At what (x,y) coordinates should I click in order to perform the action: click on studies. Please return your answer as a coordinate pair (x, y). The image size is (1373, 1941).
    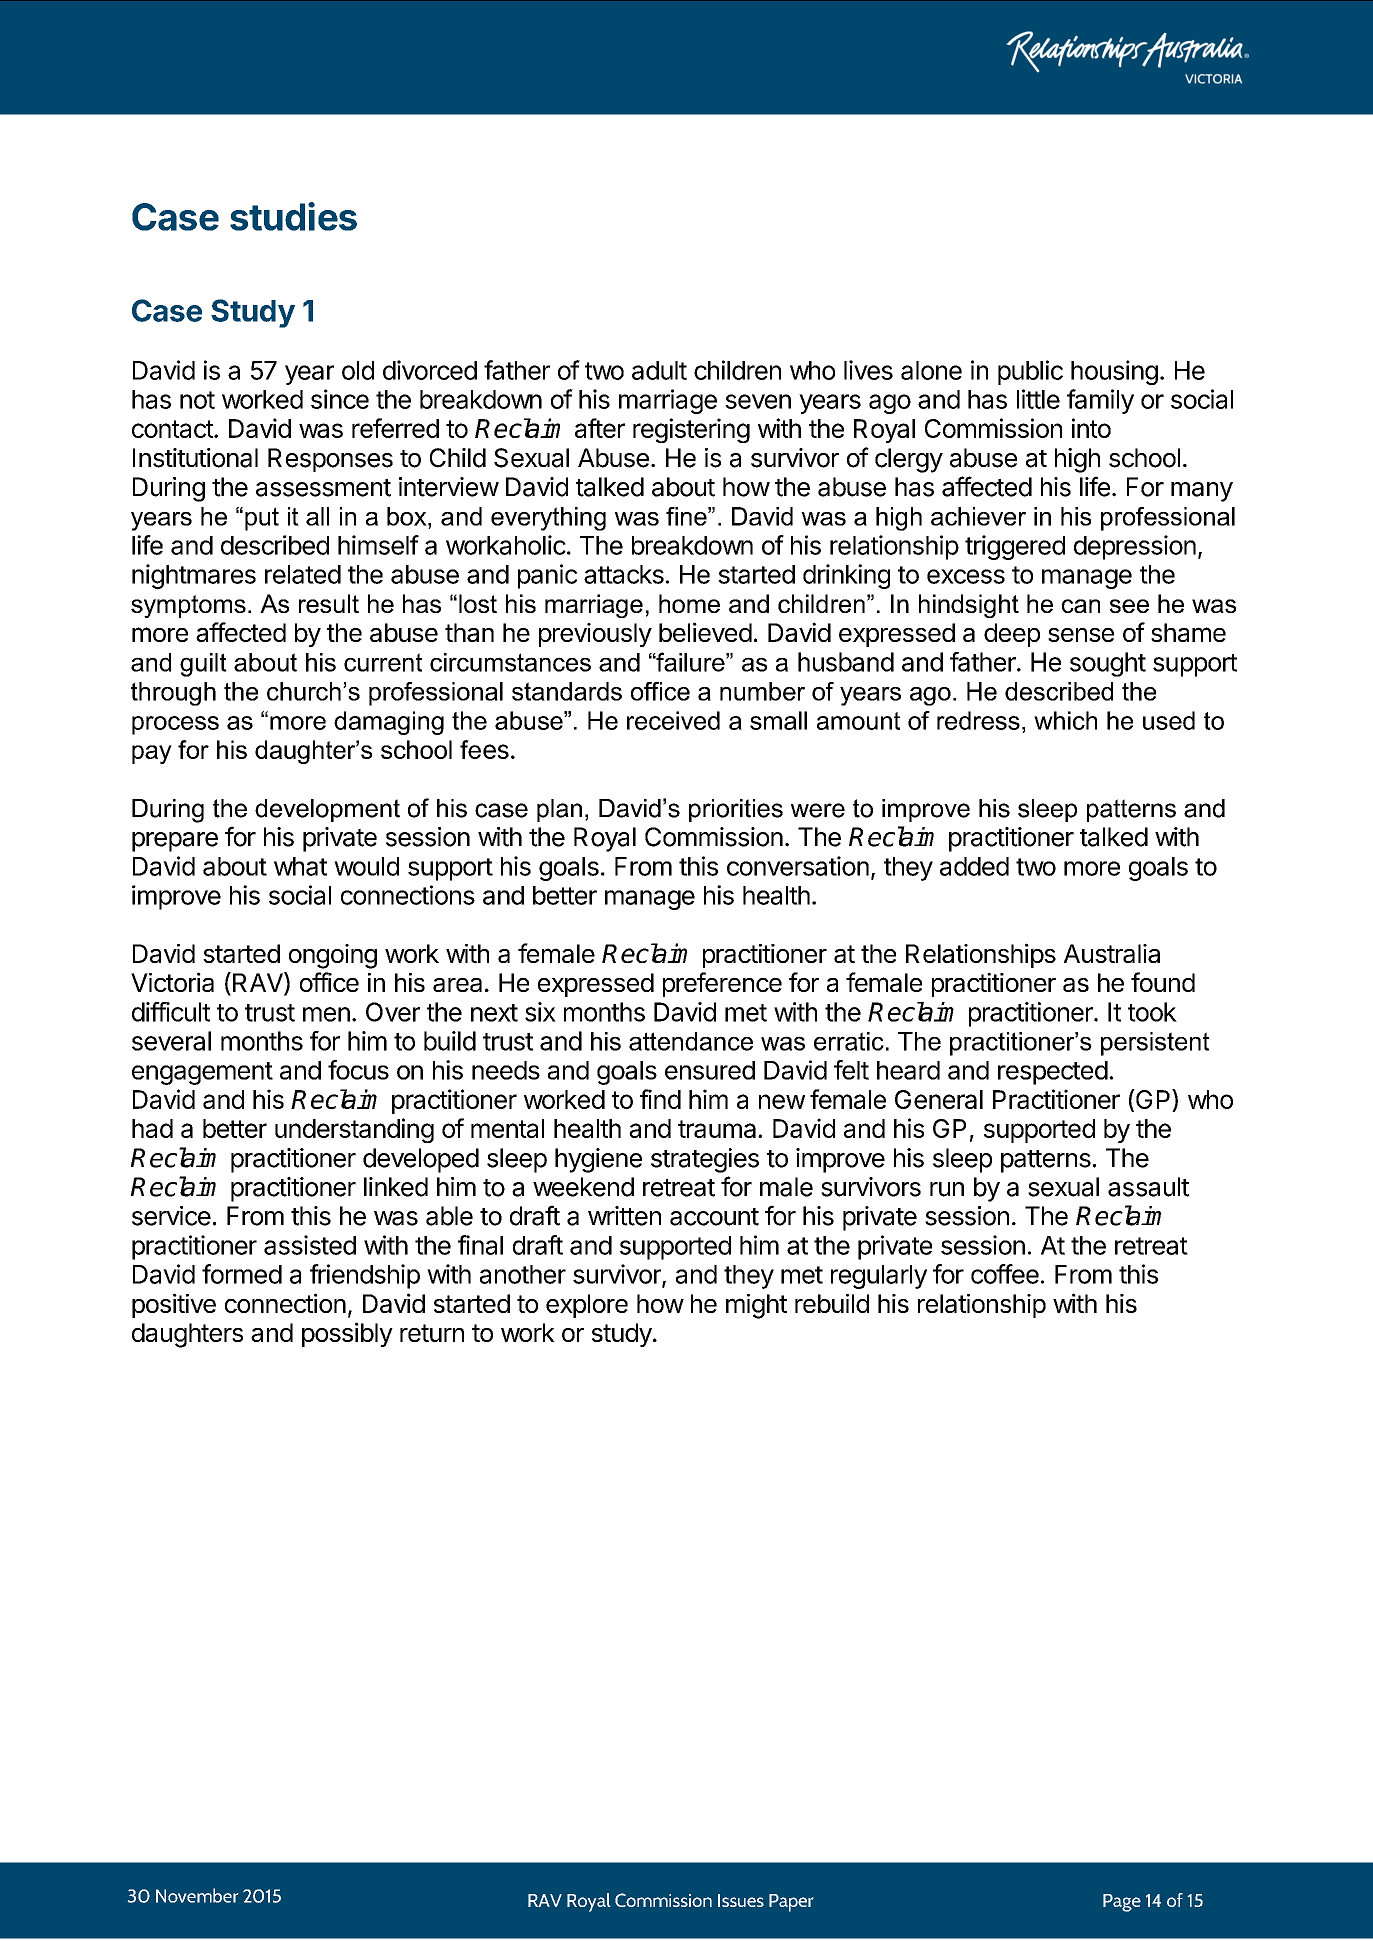
    Looking at the image, I should click on (293, 216).
